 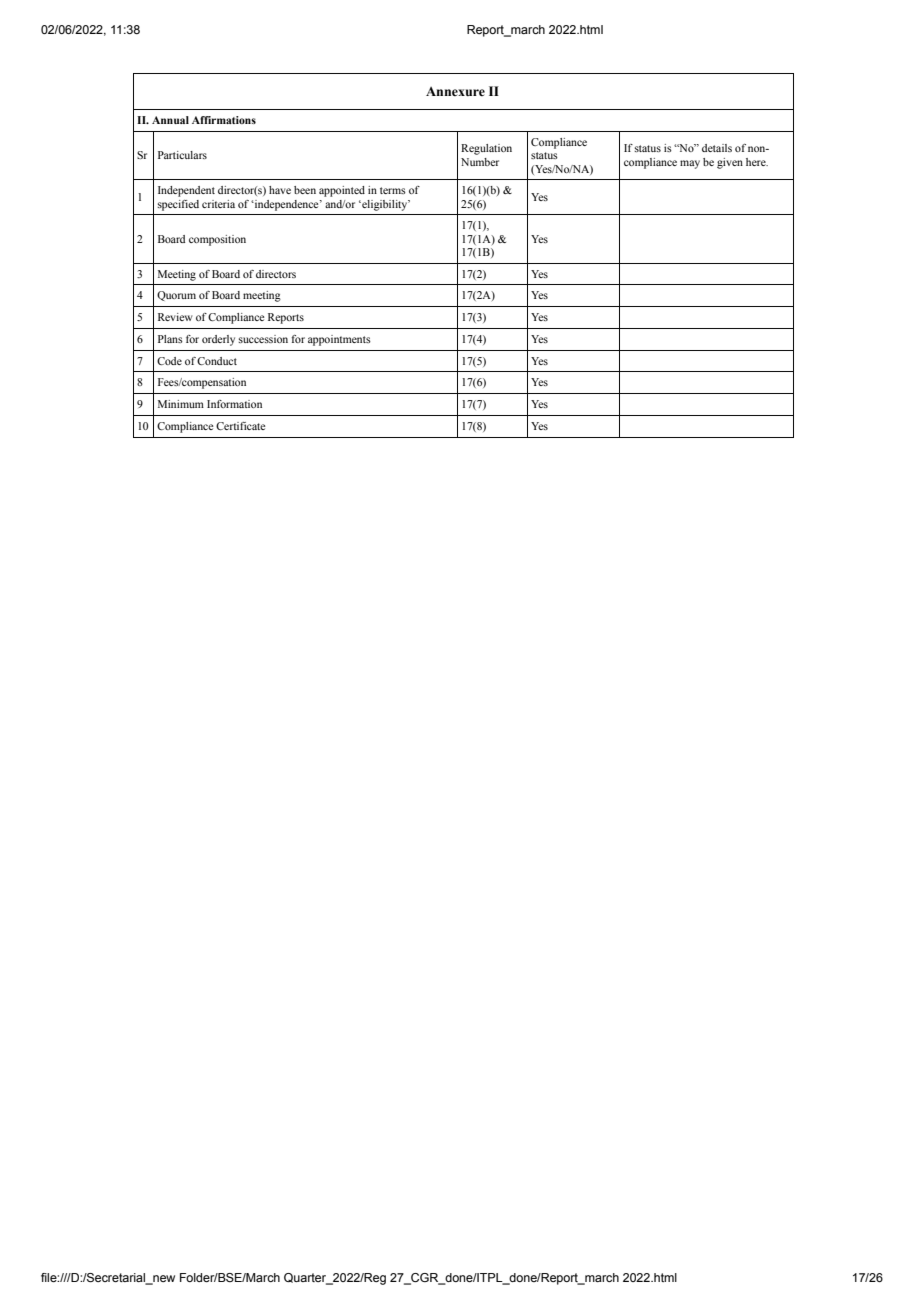 I want to click on Affirmations, so click(x=224, y=120).
